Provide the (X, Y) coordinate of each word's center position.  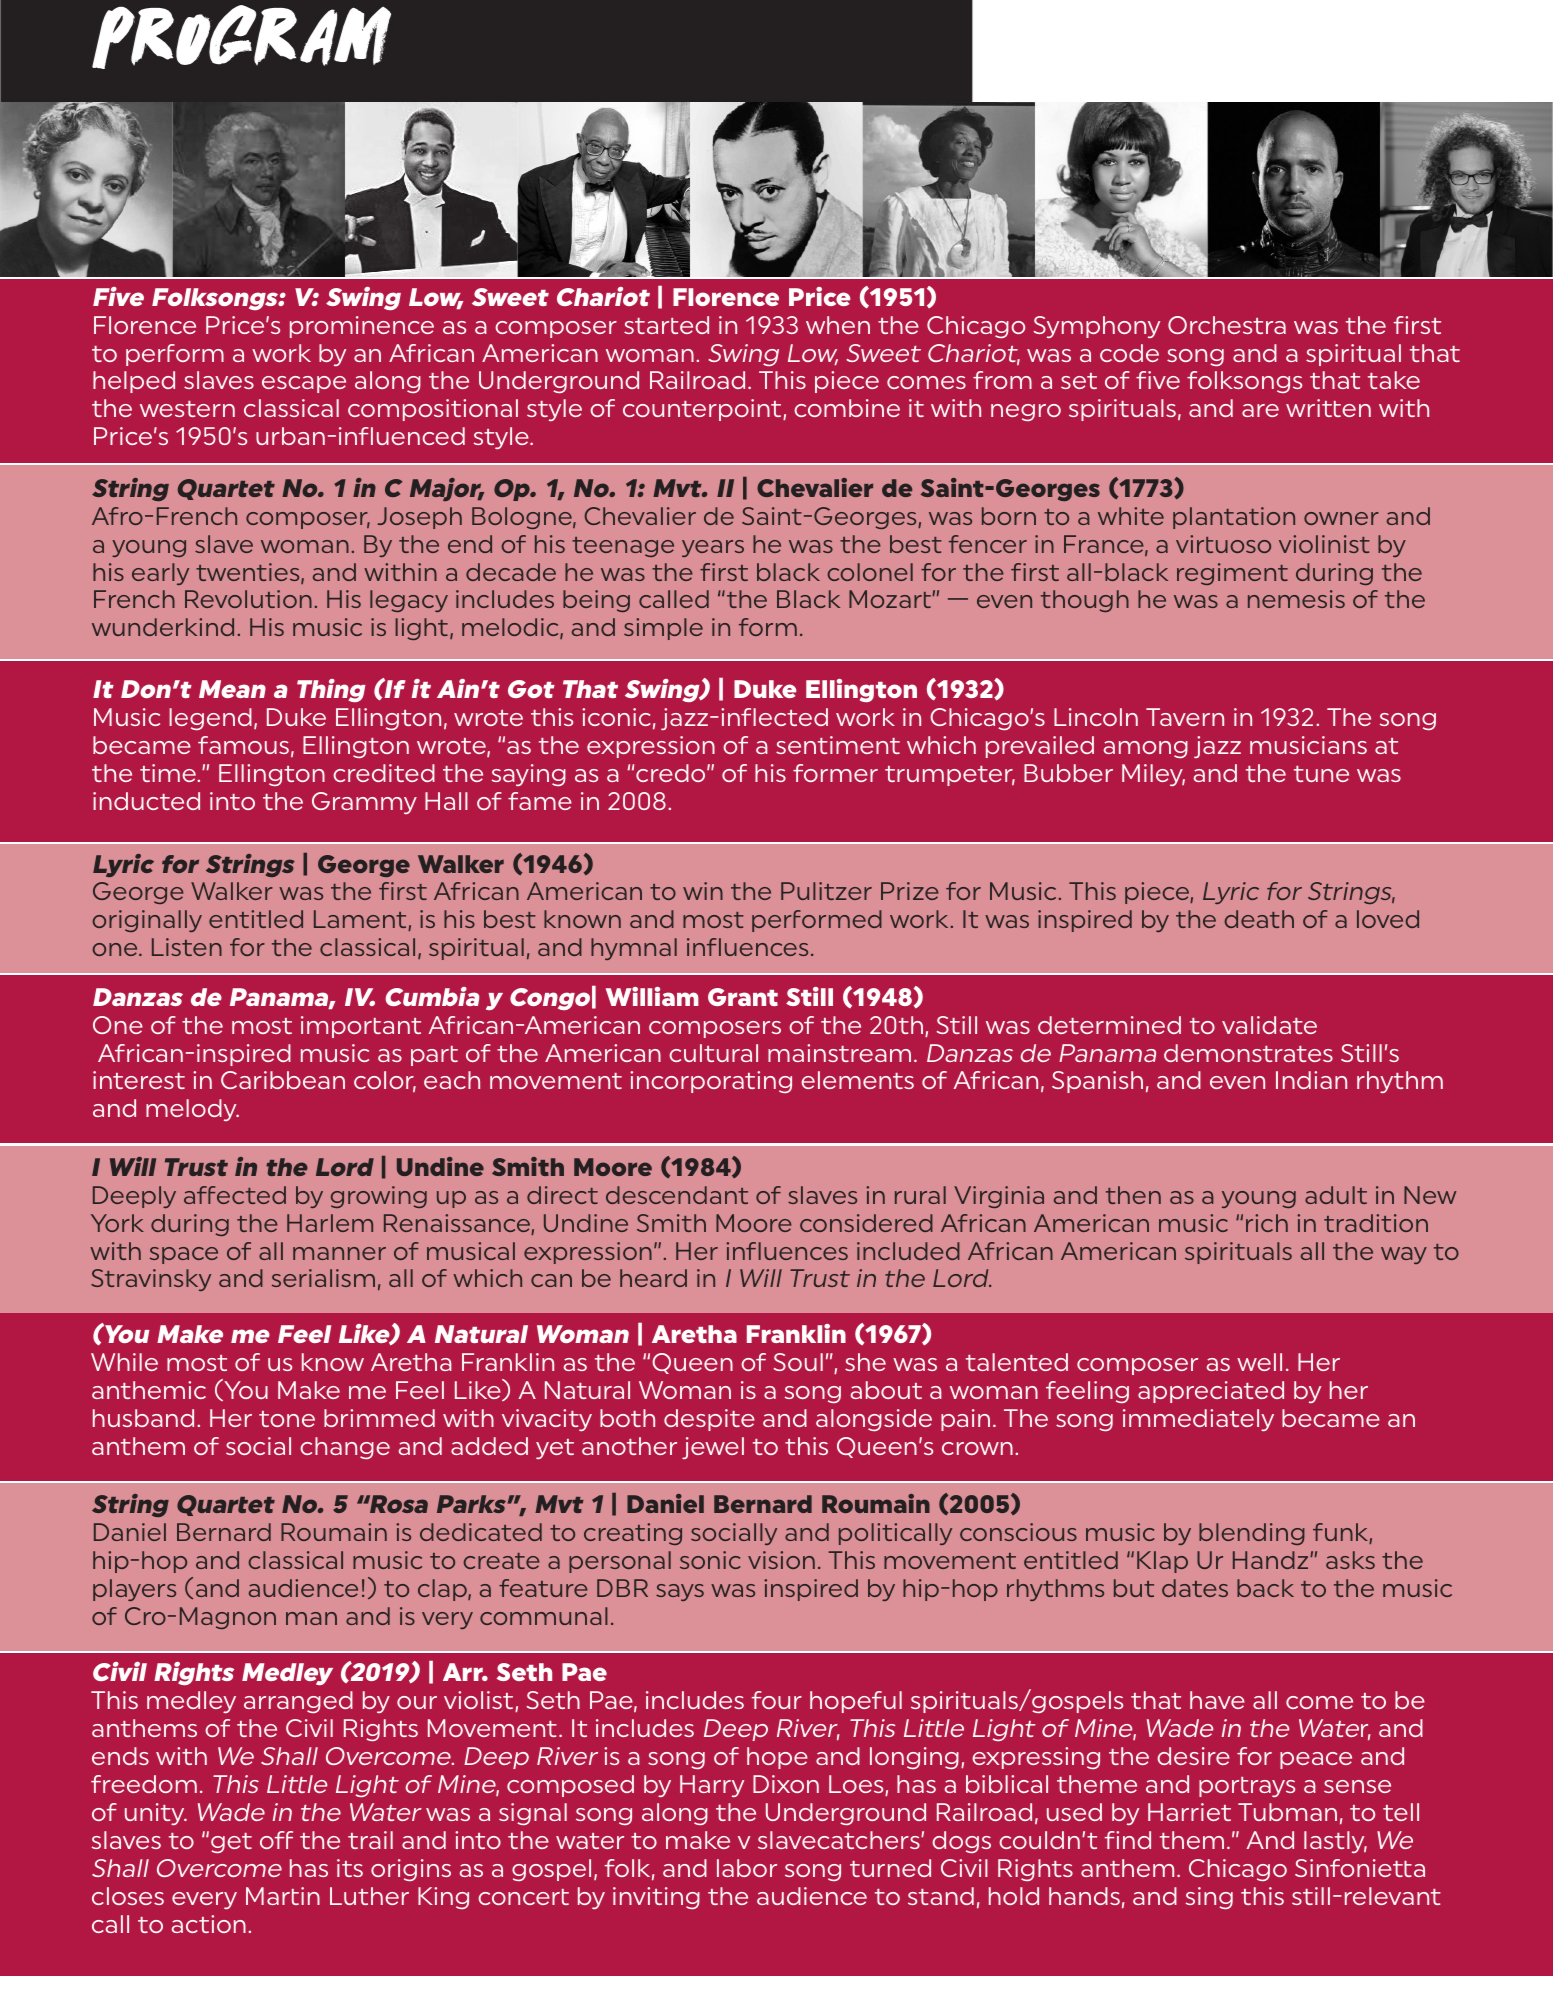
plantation (1234, 518)
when (838, 325)
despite (709, 1420)
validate (1269, 1025)
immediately (1198, 1420)
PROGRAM (241, 37)
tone (287, 1419)
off (276, 1840)
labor (747, 1868)
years (713, 548)
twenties (249, 573)
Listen (187, 947)
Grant (743, 997)
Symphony (1097, 327)
